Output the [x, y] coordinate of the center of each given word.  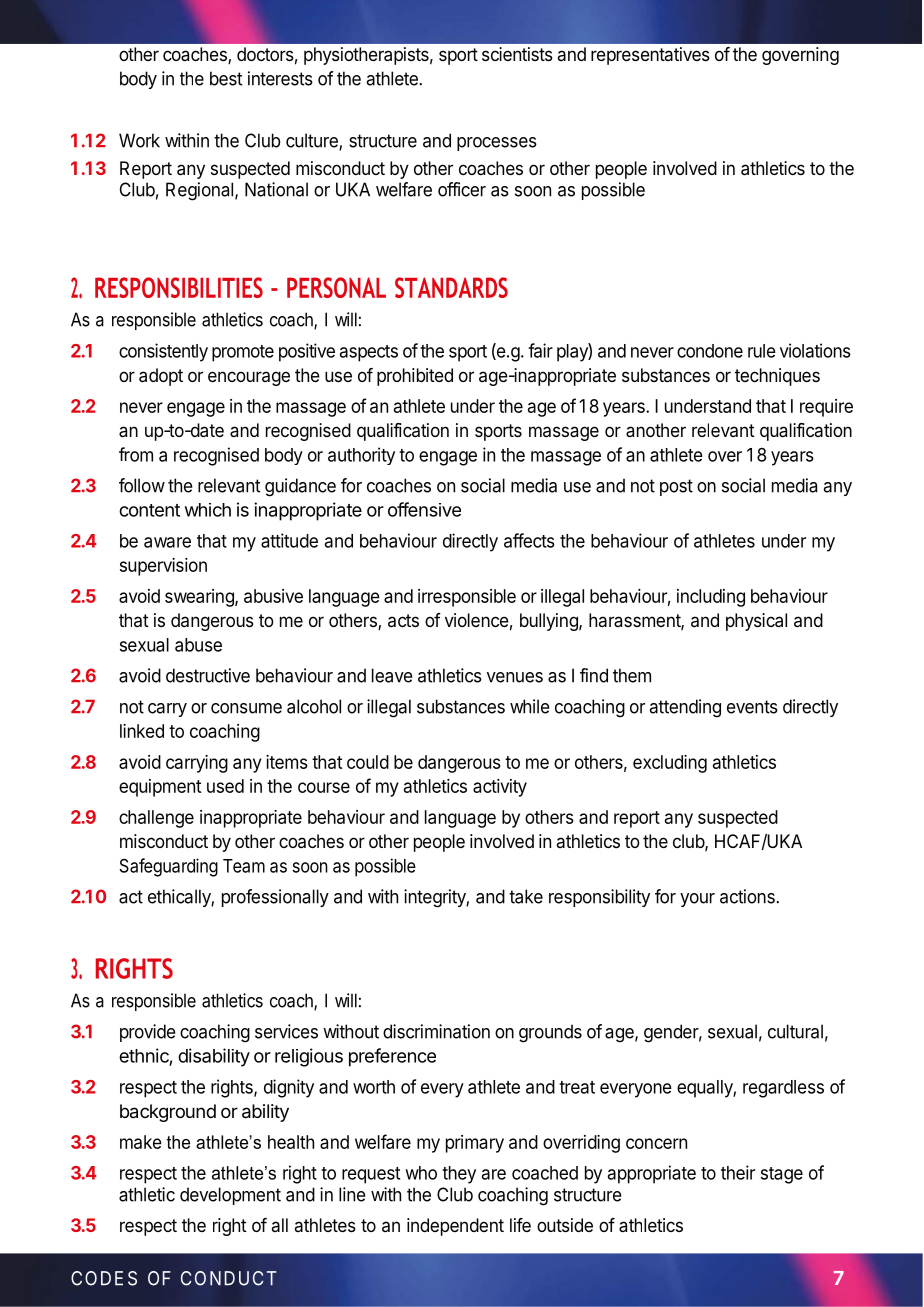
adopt [161, 377]
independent [455, 1227]
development [230, 1196]
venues [515, 677]
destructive [208, 675]
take [526, 896]
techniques [777, 377]
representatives [650, 56]
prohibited [415, 377]
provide [147, 1033]
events [752, 707]
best [226, 78]
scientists [517, 54]
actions [748, 896]
